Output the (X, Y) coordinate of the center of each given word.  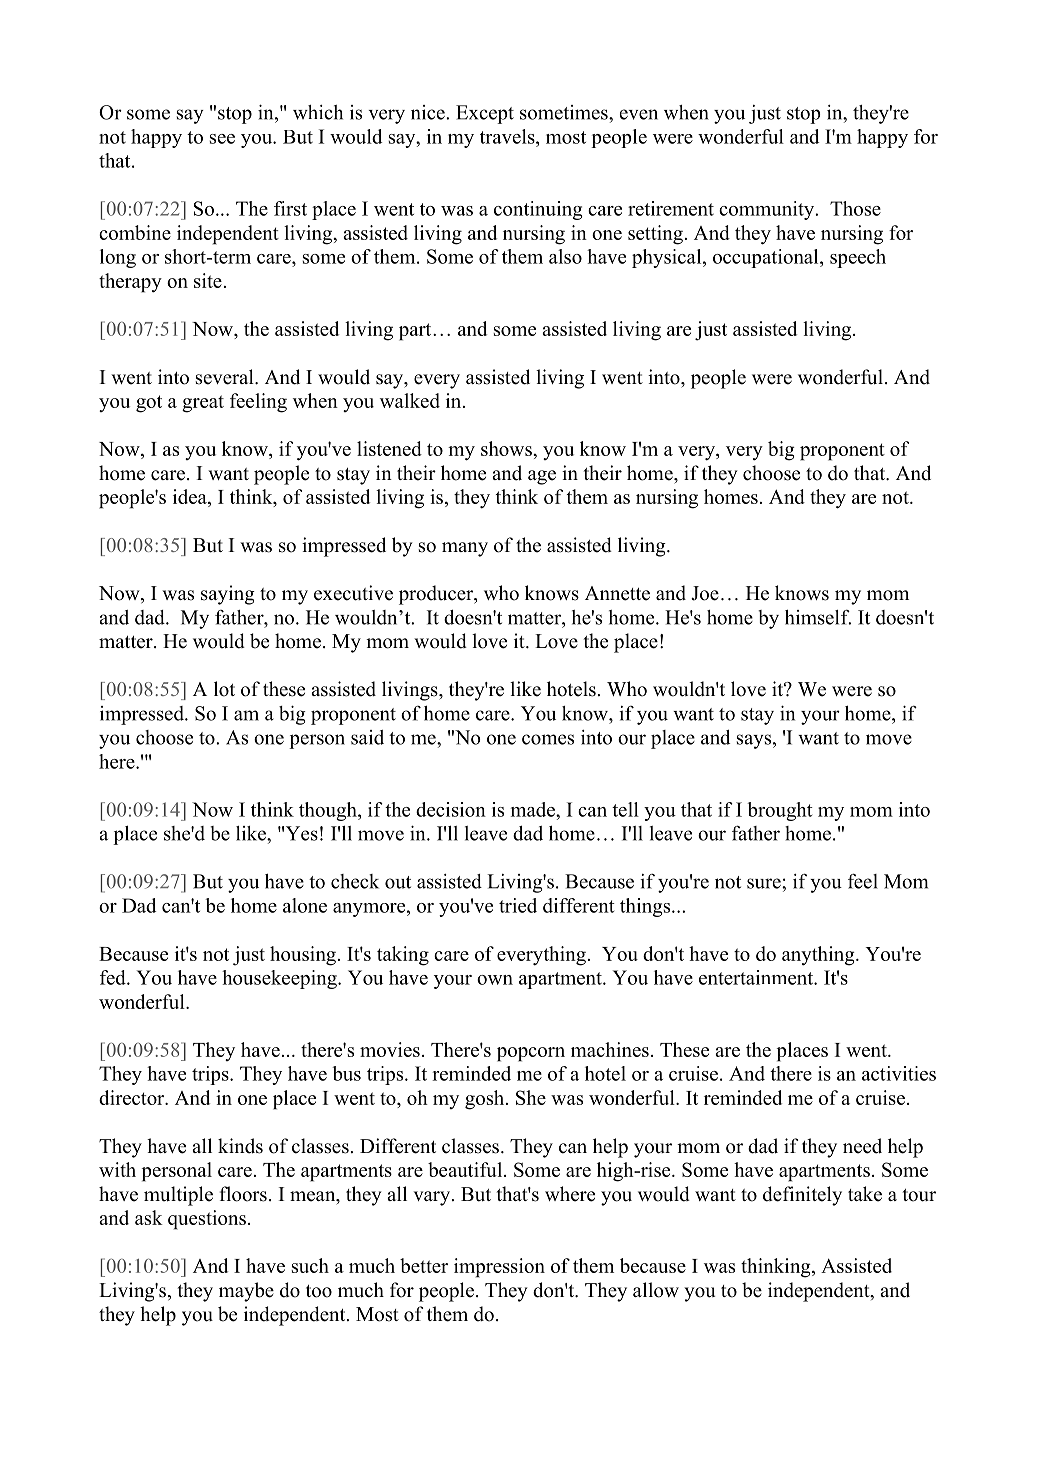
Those (855, 208)
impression (499, 1268)
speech (858, 258)
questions (207, 1220)
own (495, 980)
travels (508, 136)
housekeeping (280, 979)
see (222, 139)
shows (507, 448)
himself (818, 617)
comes (548, 739)
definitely (802, 1196)
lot (224, 689)
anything (819, 956)
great (203, 404)
